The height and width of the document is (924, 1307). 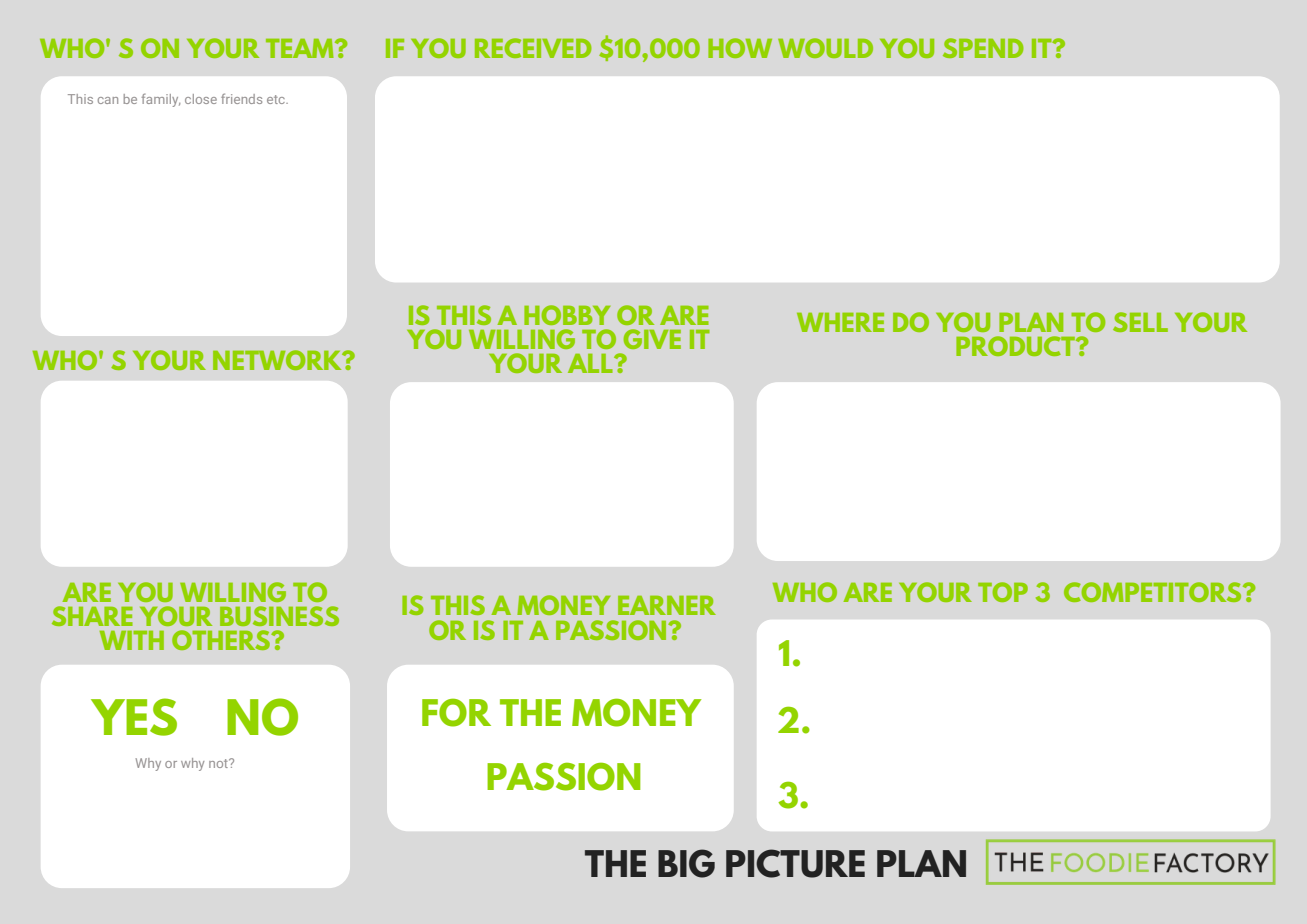 I want to click on friends, so click(x=241, y=98).
